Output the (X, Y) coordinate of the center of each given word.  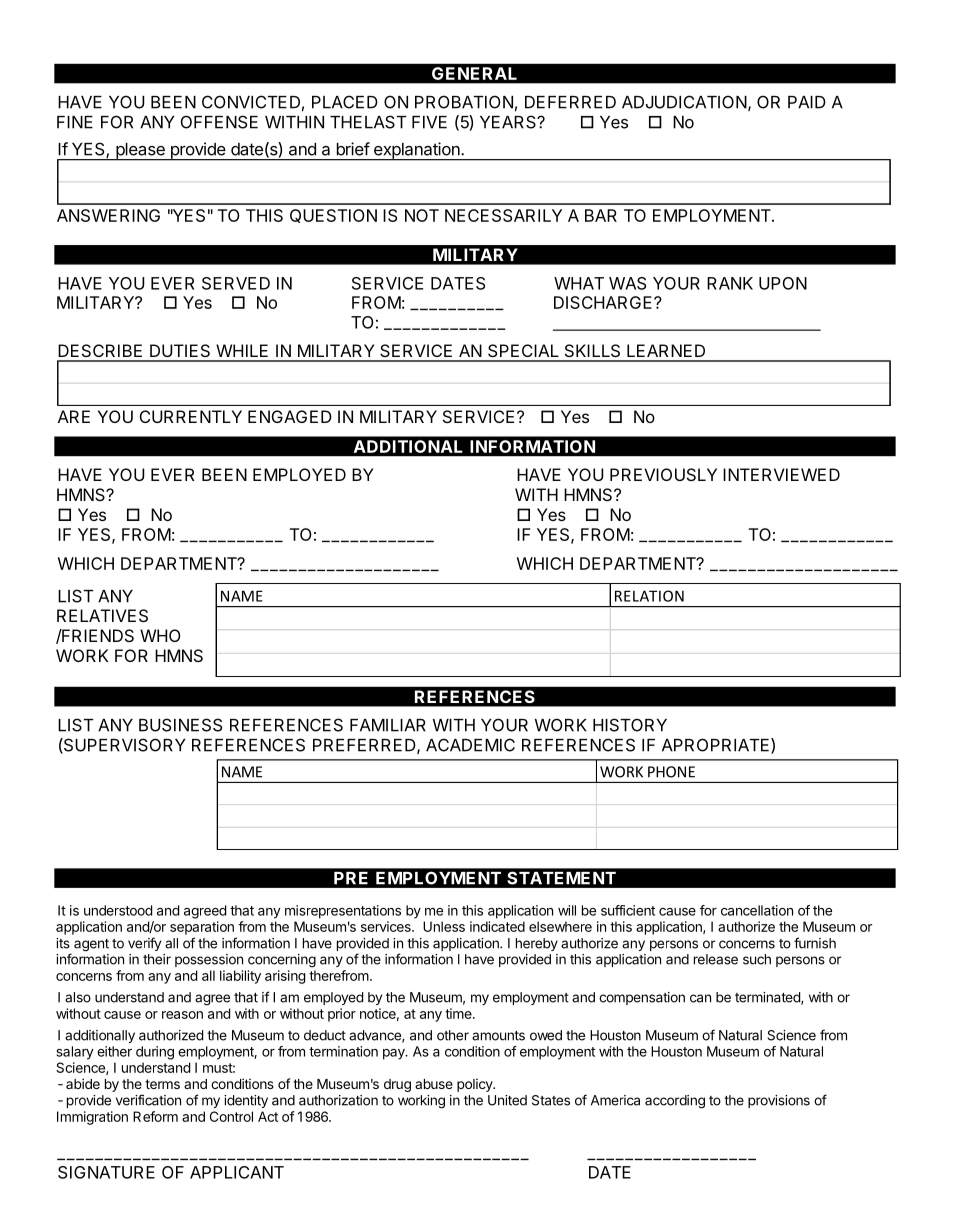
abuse (434, 1084)
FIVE (429, 122)
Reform (155, 1116)
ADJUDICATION (684, 102)
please (140, 152)
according (675, 1102)
